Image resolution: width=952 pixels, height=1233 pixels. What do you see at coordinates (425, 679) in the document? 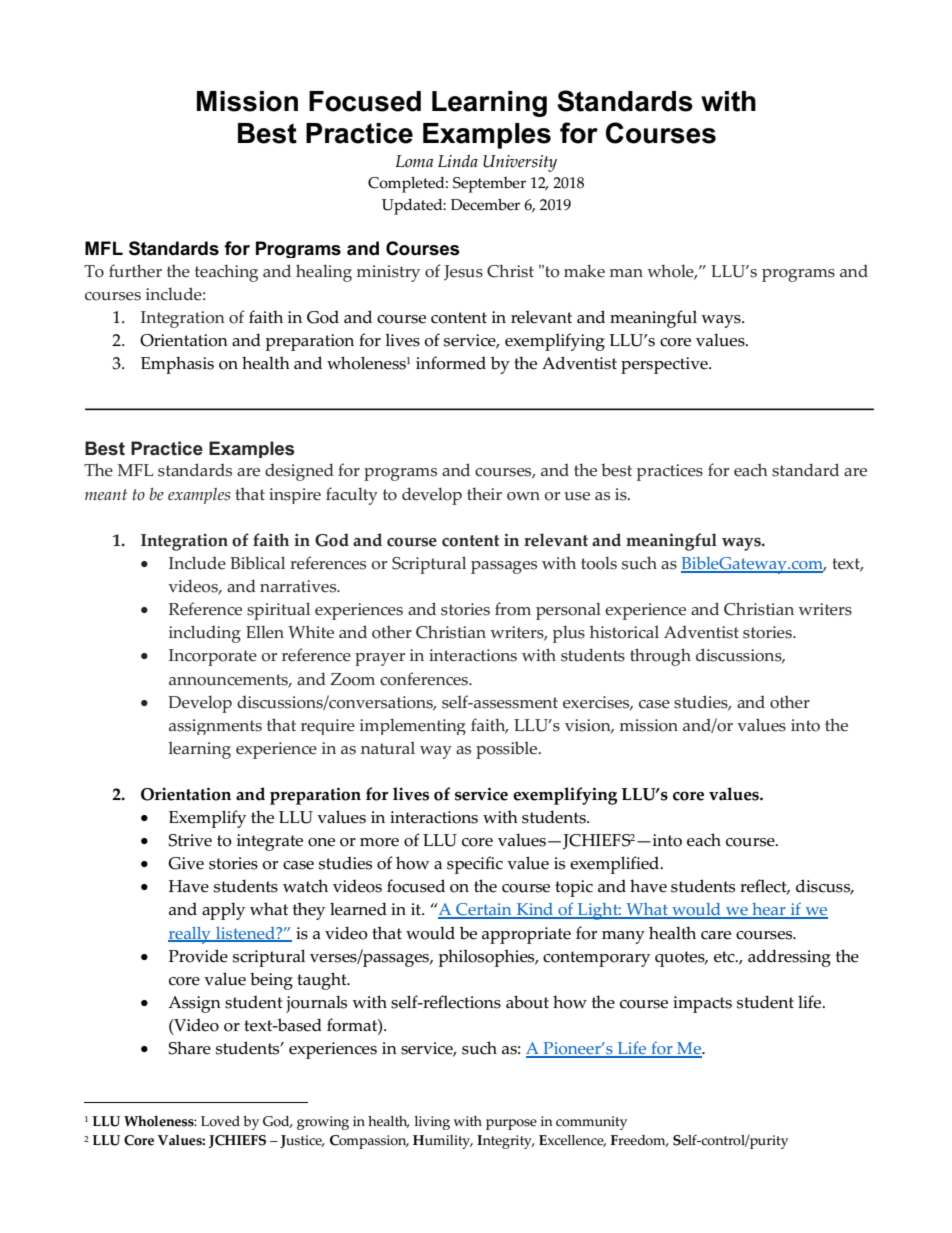
I see `conferences` at bounding box center [425, 679].
